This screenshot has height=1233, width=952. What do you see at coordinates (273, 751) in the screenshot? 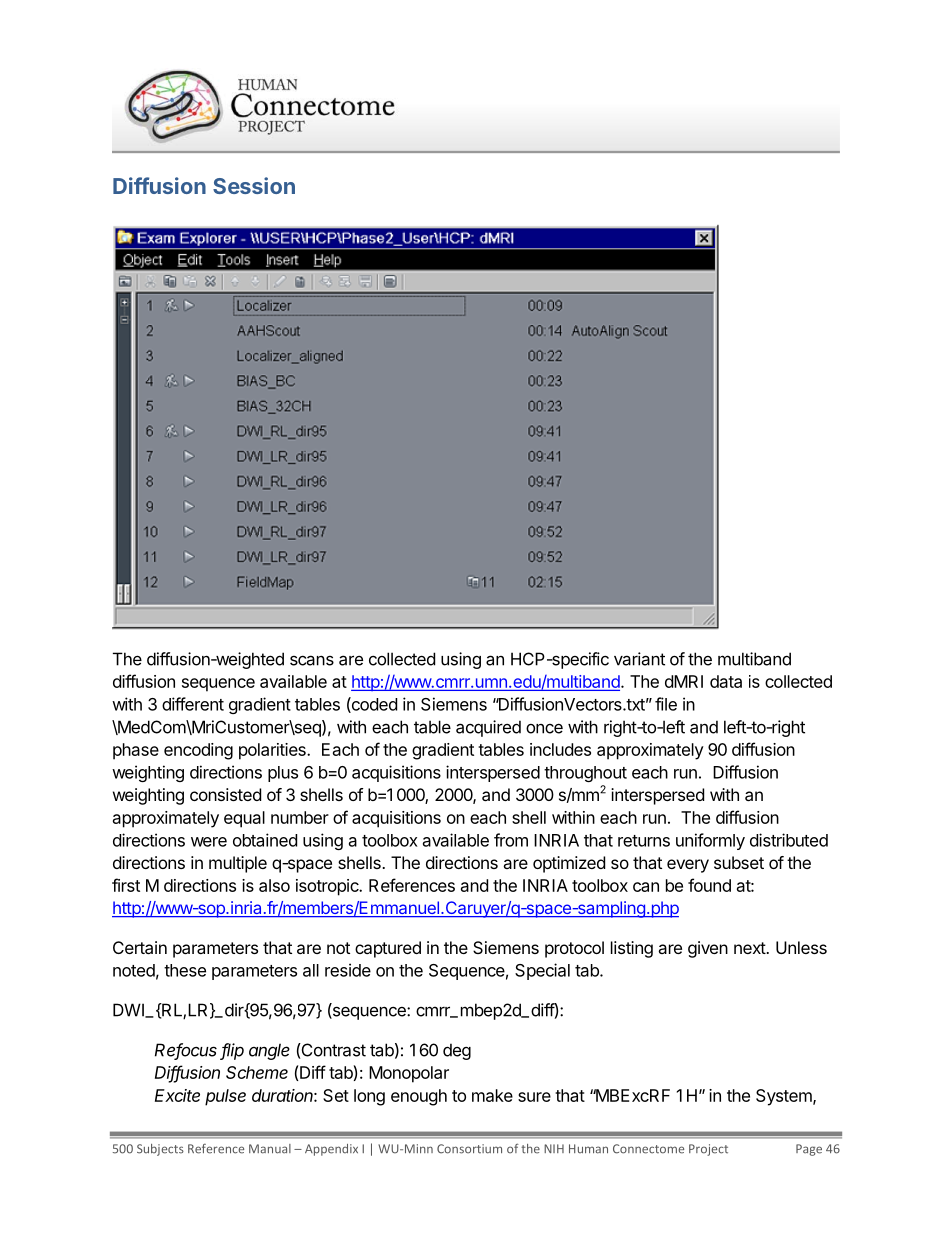
I see `polarities` at bounding box center [273, 751].
